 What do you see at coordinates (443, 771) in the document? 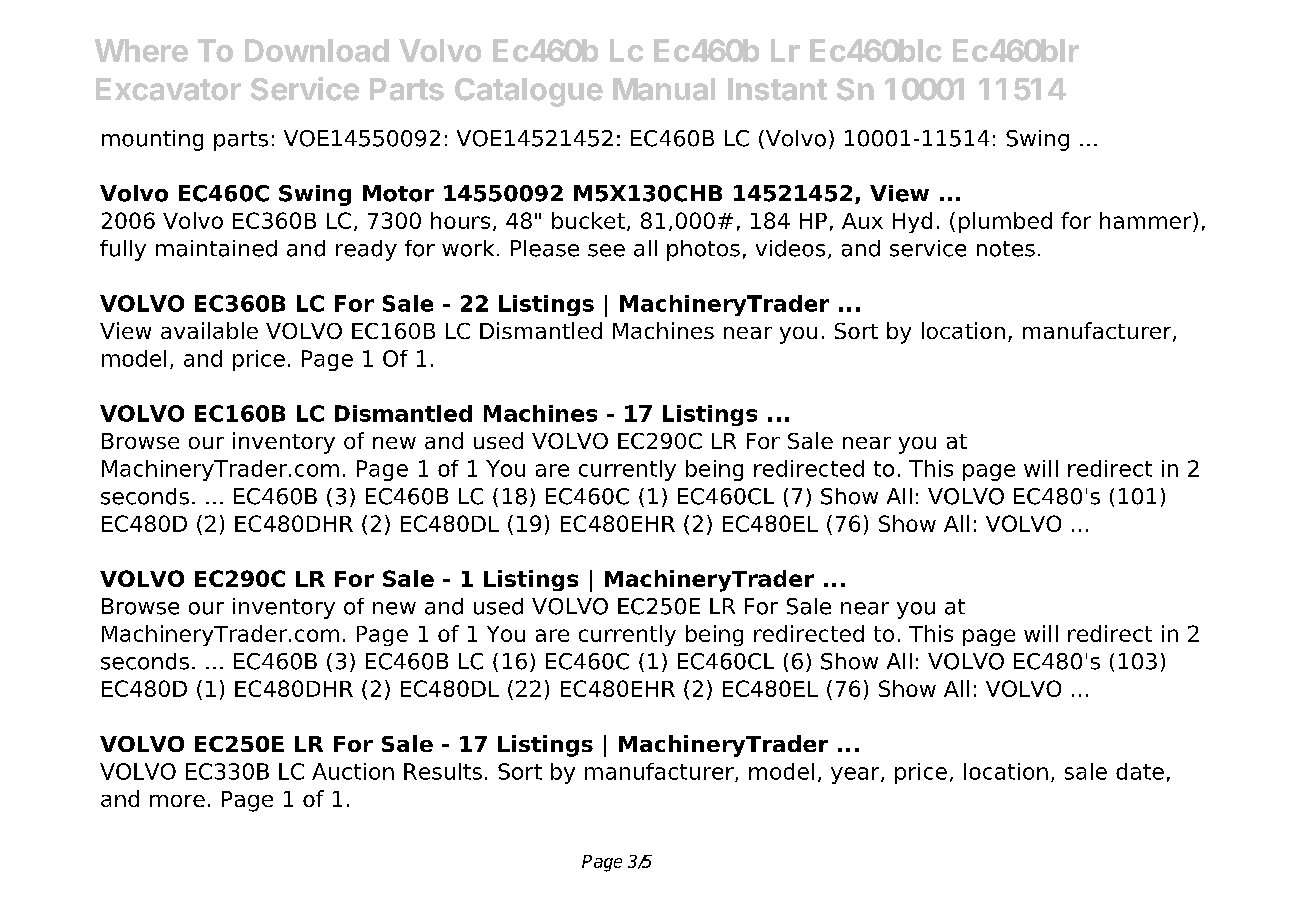
I see `Results` at bounding box center [443, 771].
